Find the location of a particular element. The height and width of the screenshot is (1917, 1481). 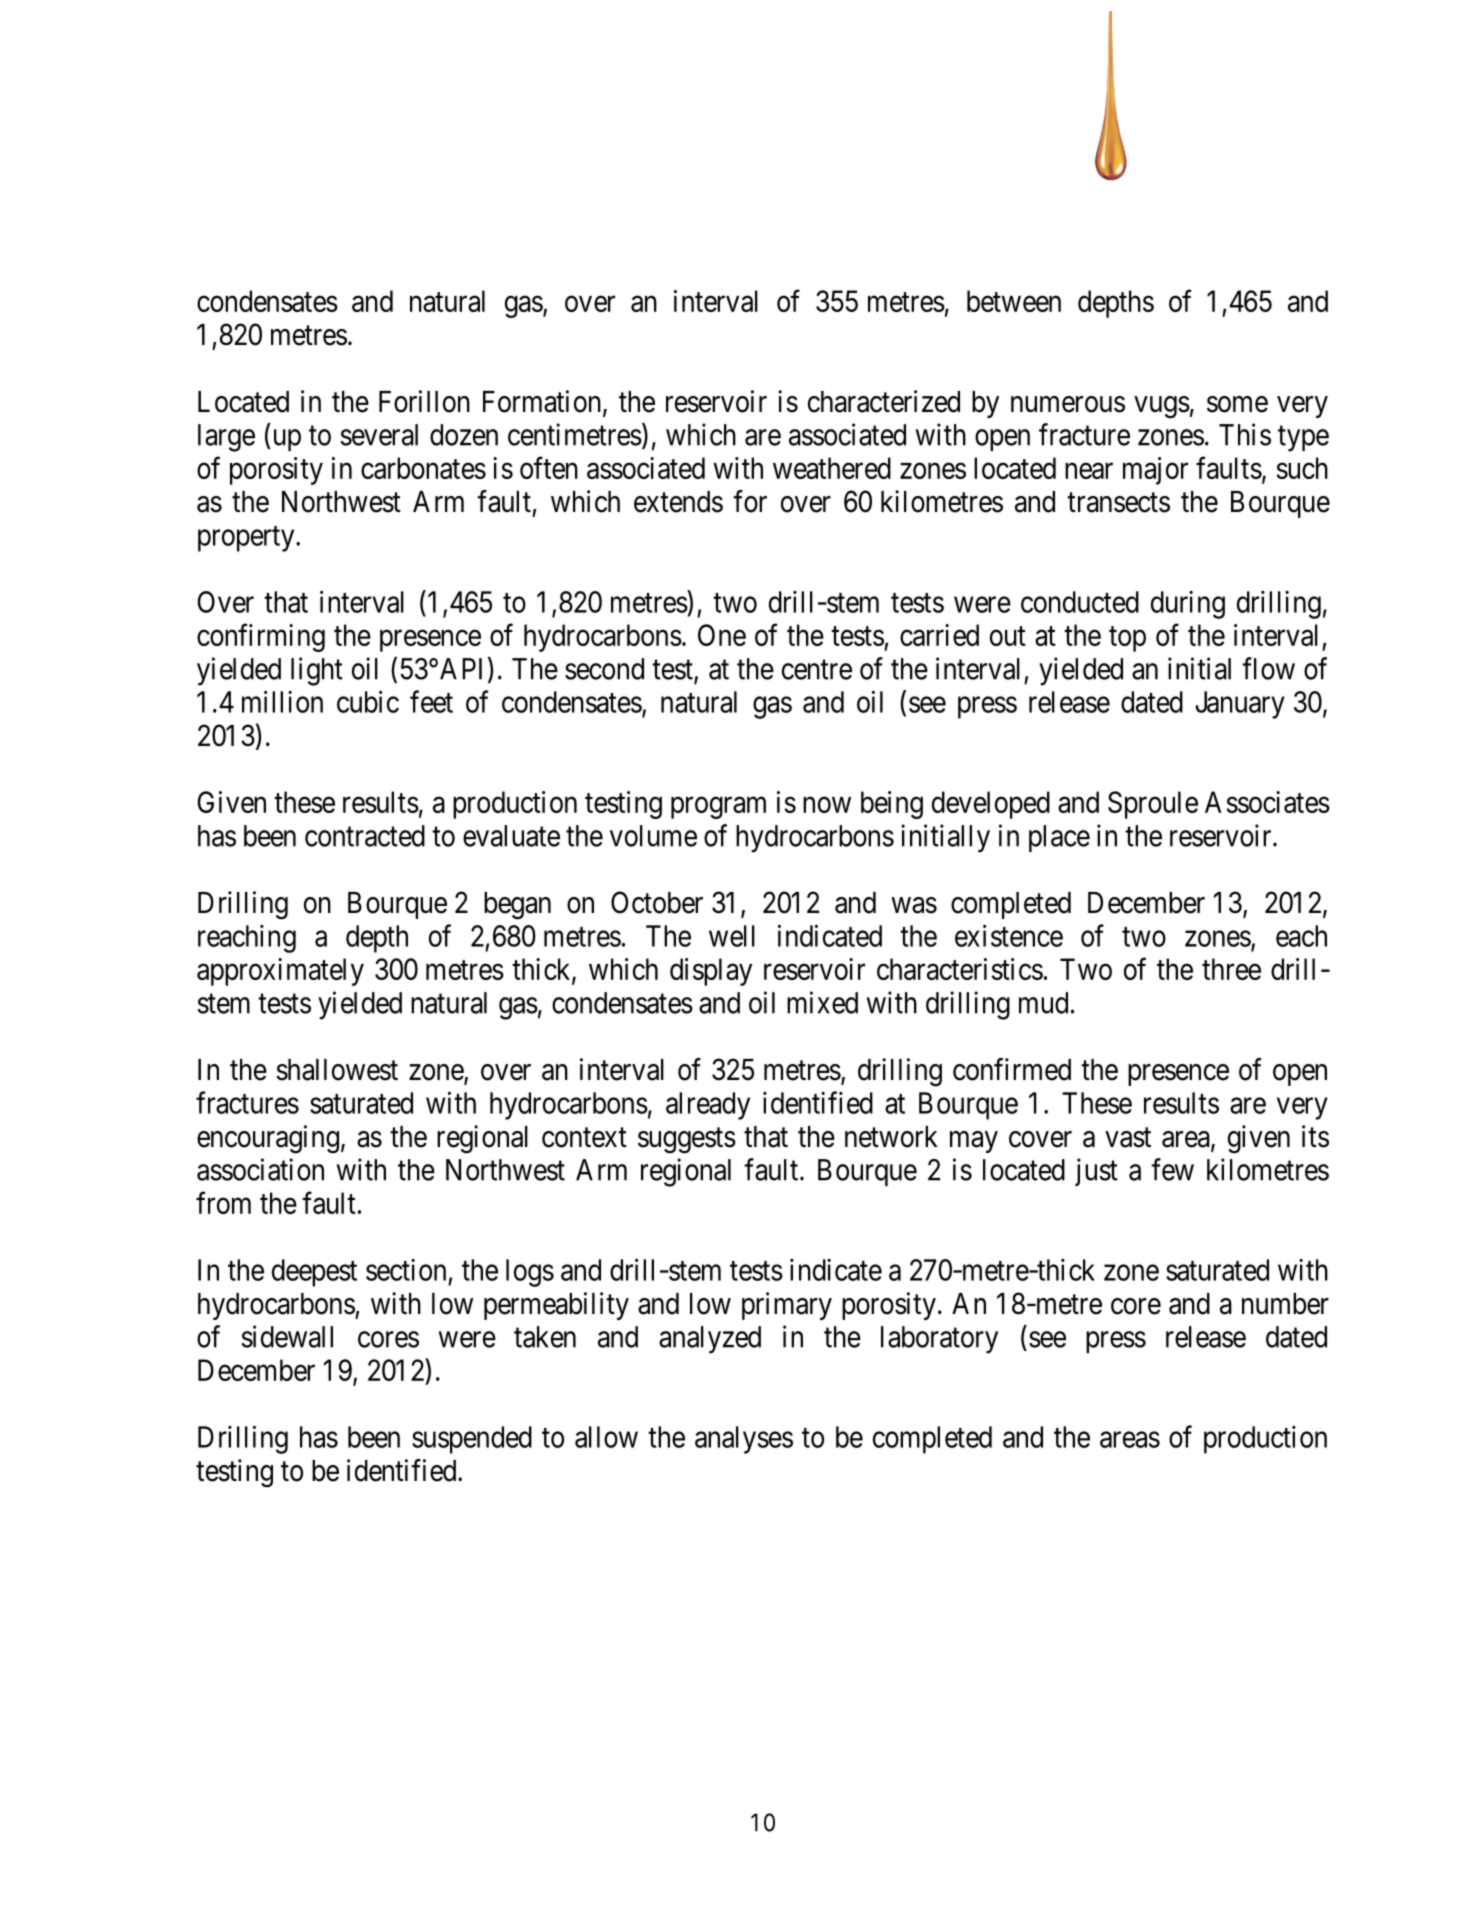

several is located at coordinates (379, 435).
